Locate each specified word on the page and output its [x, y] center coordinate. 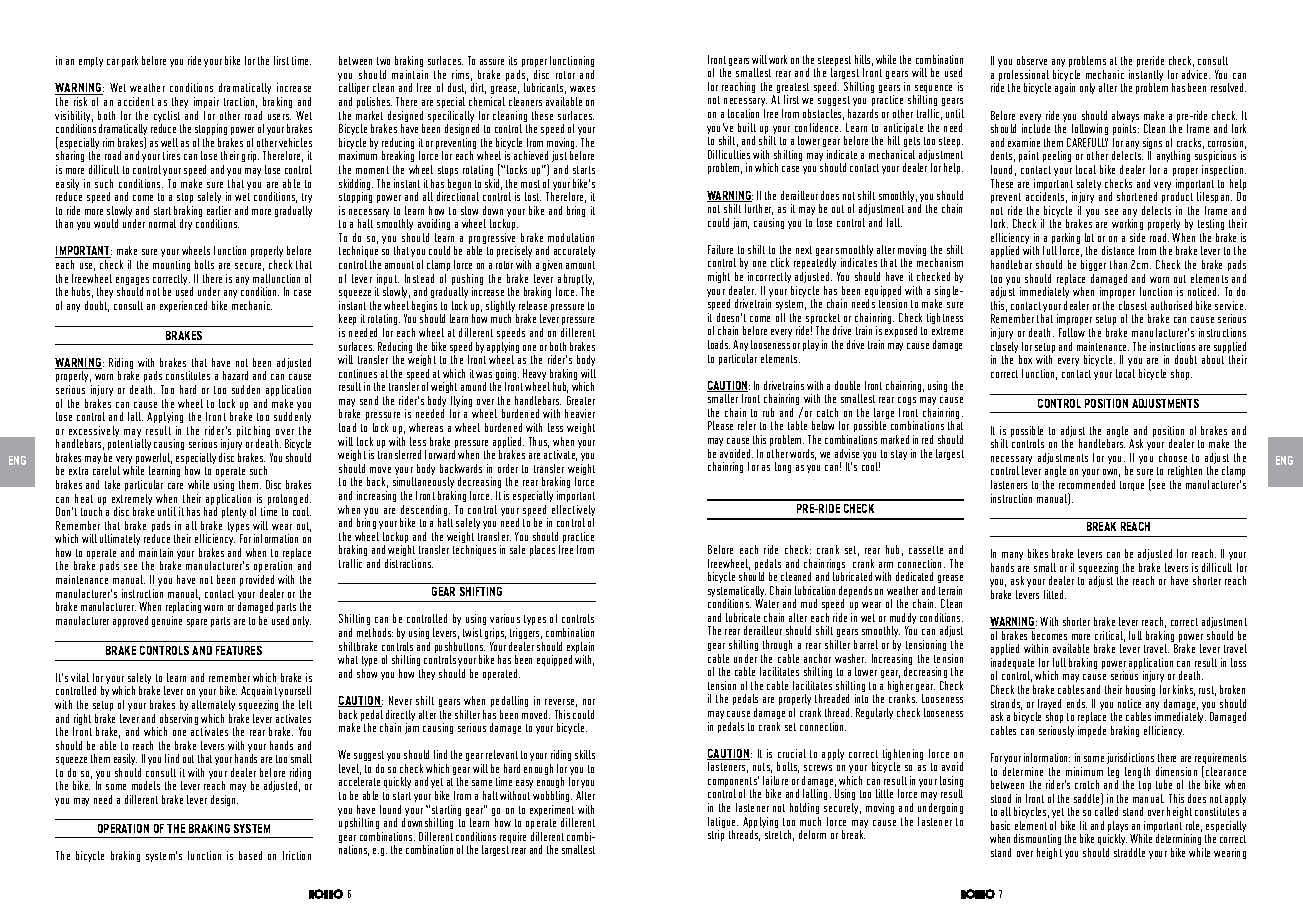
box [1025, 359]
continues [358, 373]
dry [186, 224]
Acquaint [259, 693]
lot [1089, 237]
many [1012, 558]
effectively [573, 512]
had [210, 511]
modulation [571, 237]
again [1065, 88]
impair [206, 102]
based [250, 855]
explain [580, 649]
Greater [581, 400]
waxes [582, 89]
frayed [1048, 706]
